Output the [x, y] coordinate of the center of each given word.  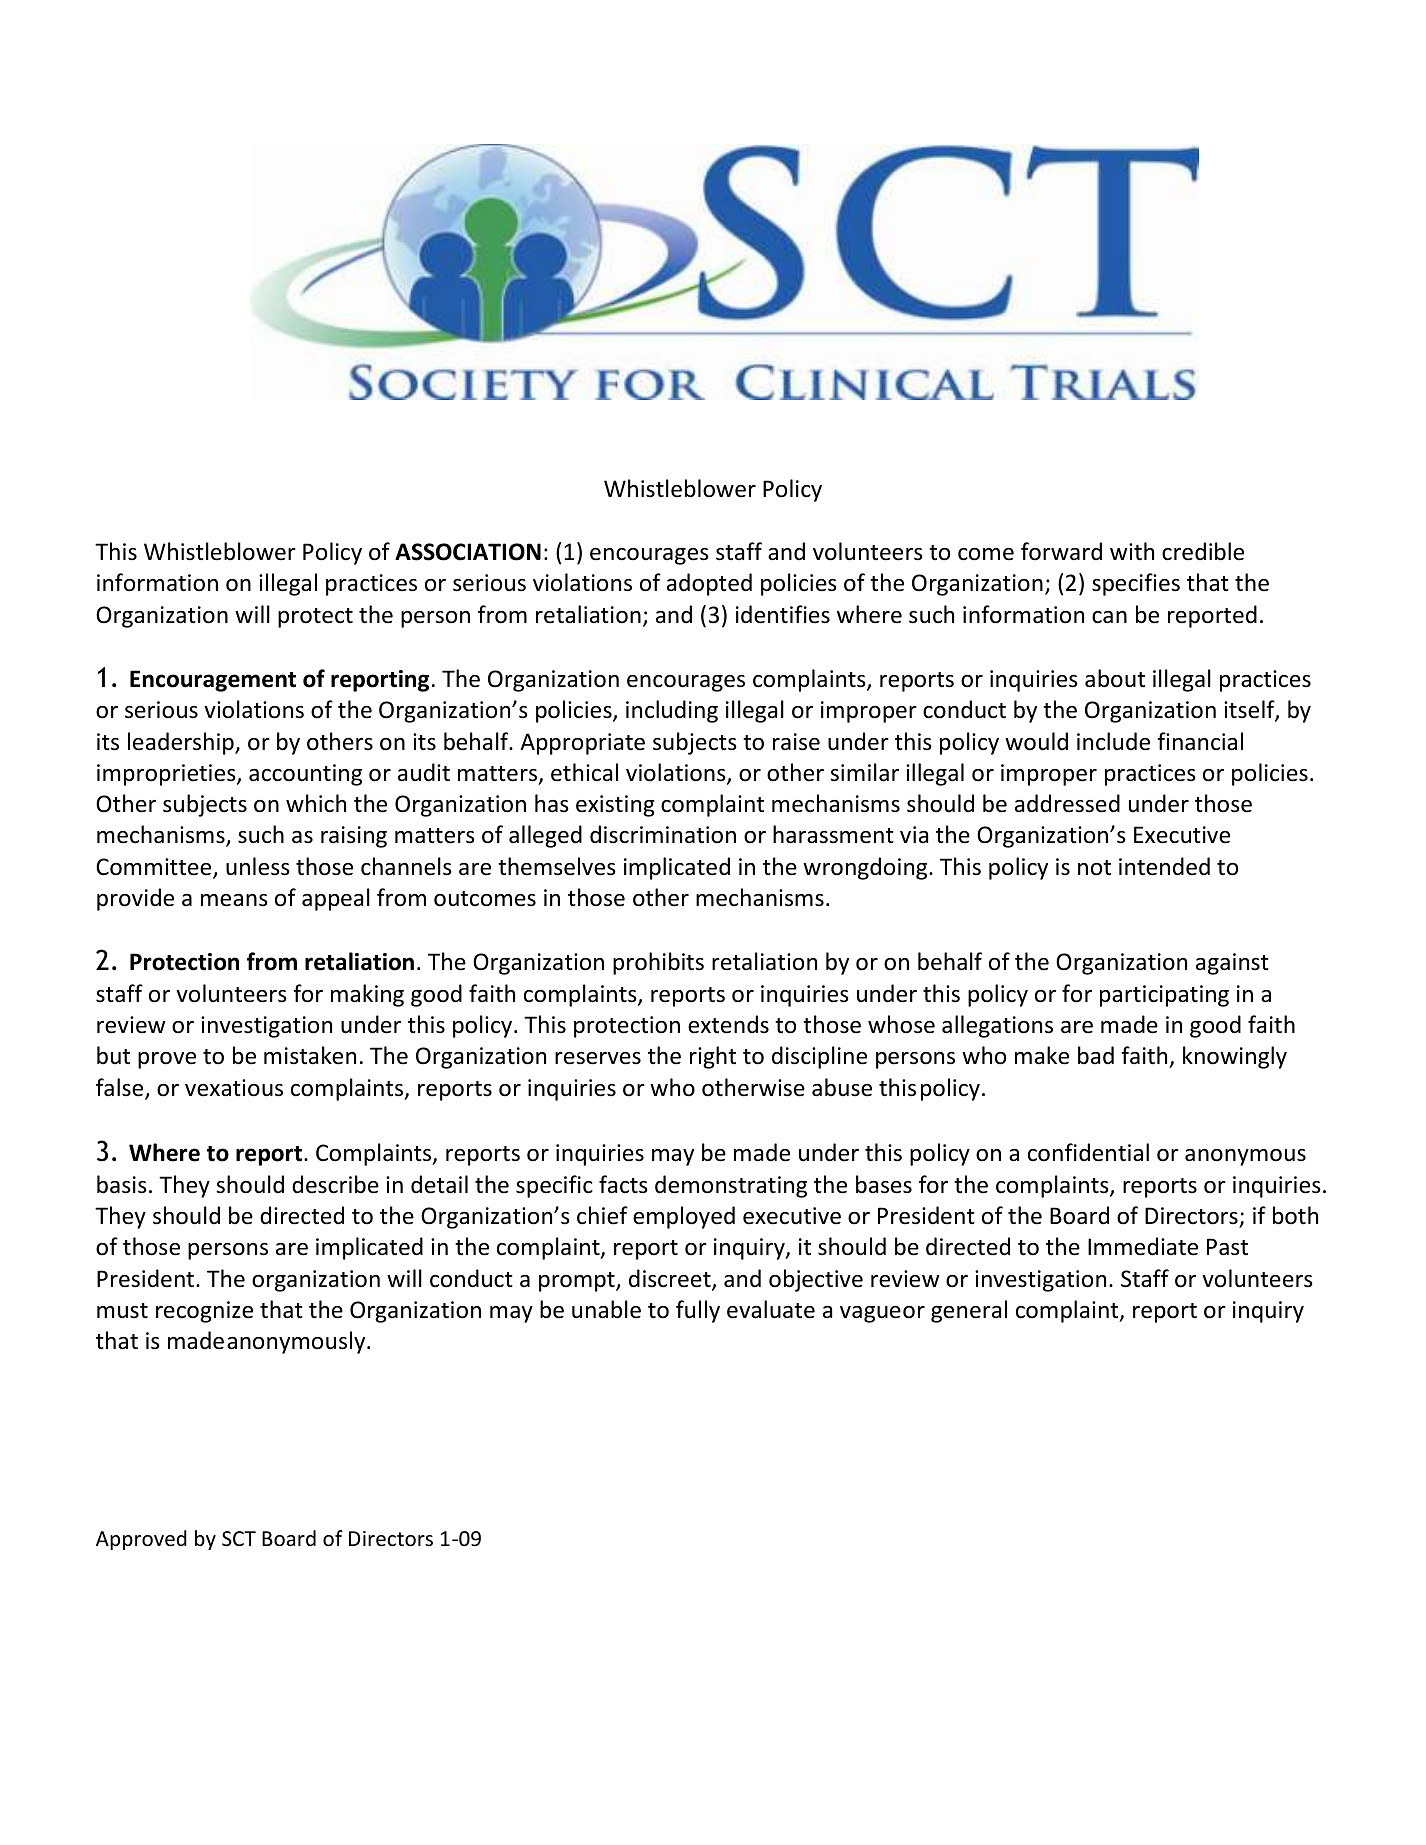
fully [698, 1311]
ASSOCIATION [468, 552]
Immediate [1143, 1246]
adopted [709, 584]
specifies [1136, 584]
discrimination [663, 834]
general [969, 1311]
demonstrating [731, 1186]
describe [335, 1184]
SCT [239, 1539]
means [234, 900]
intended [1164, 866]
